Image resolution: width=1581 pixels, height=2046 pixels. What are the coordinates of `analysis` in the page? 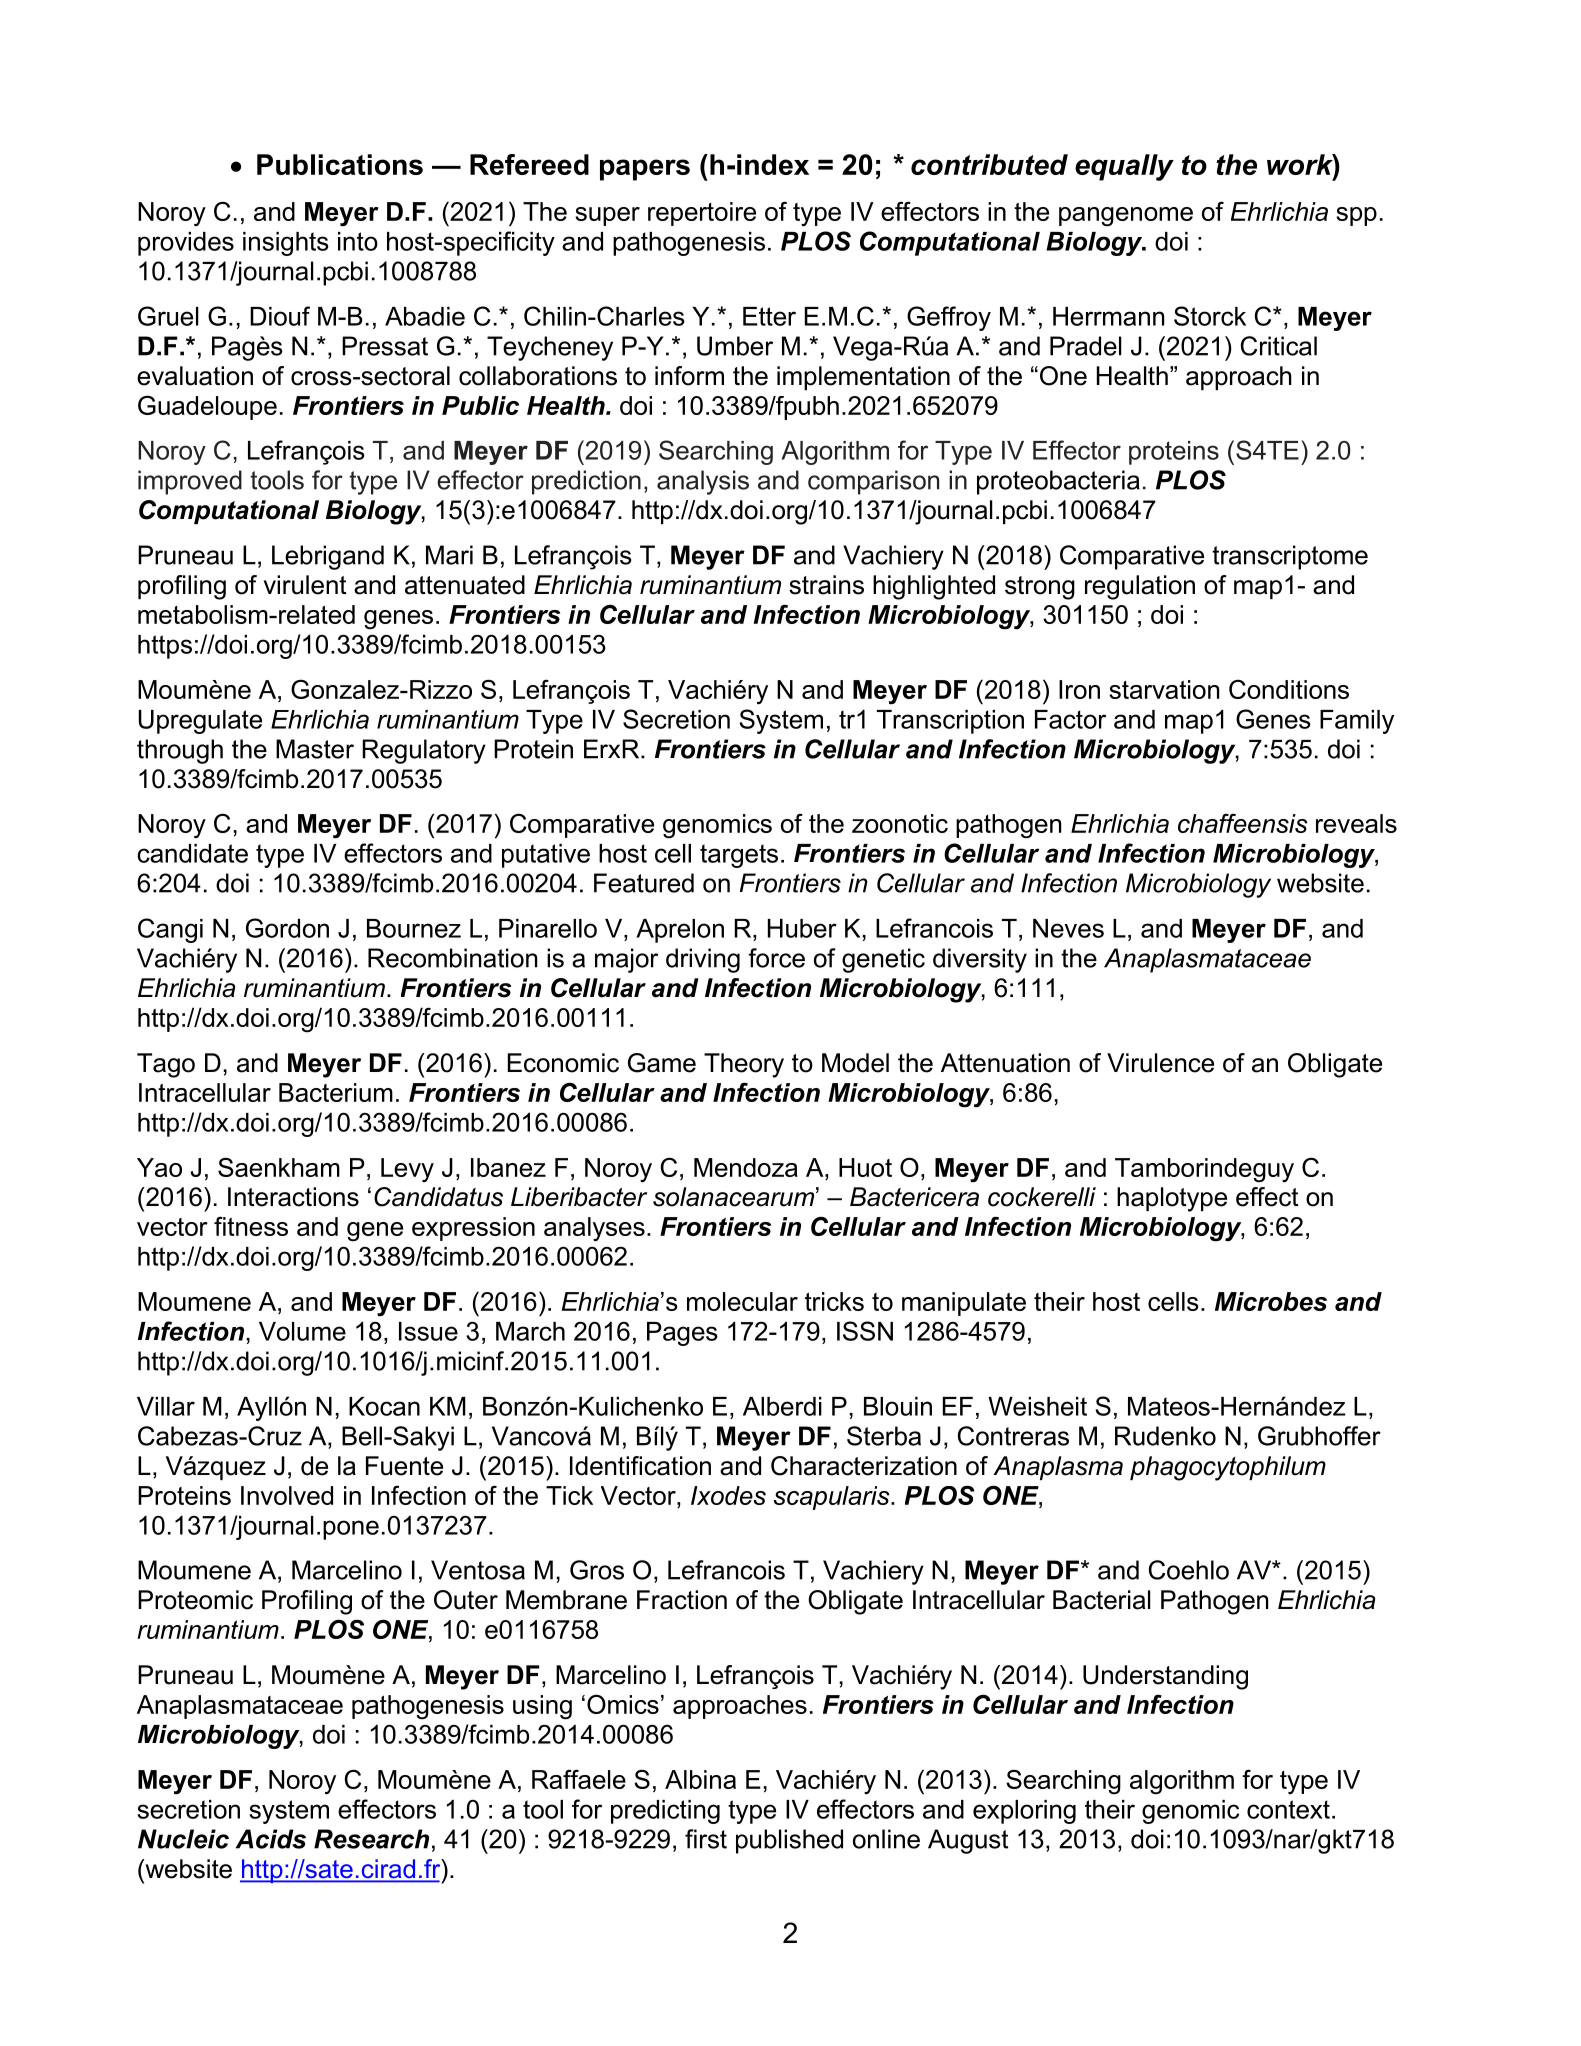 It's located at (703, 482).
